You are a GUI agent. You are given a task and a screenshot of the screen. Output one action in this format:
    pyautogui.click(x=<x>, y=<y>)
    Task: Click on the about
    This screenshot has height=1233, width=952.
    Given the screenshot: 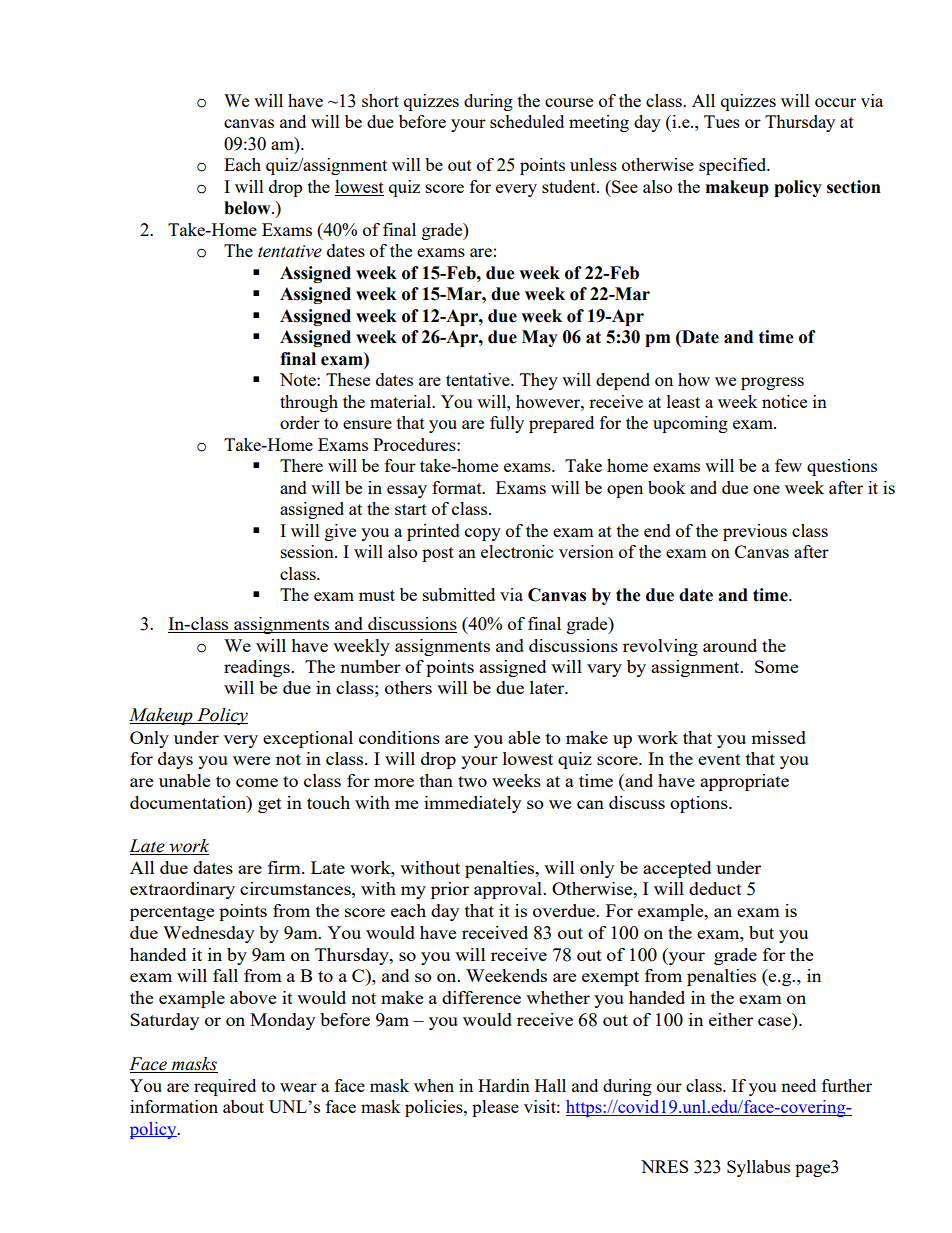 What is the action you would take?
    pyautogui.click(x=243, y=1106)
